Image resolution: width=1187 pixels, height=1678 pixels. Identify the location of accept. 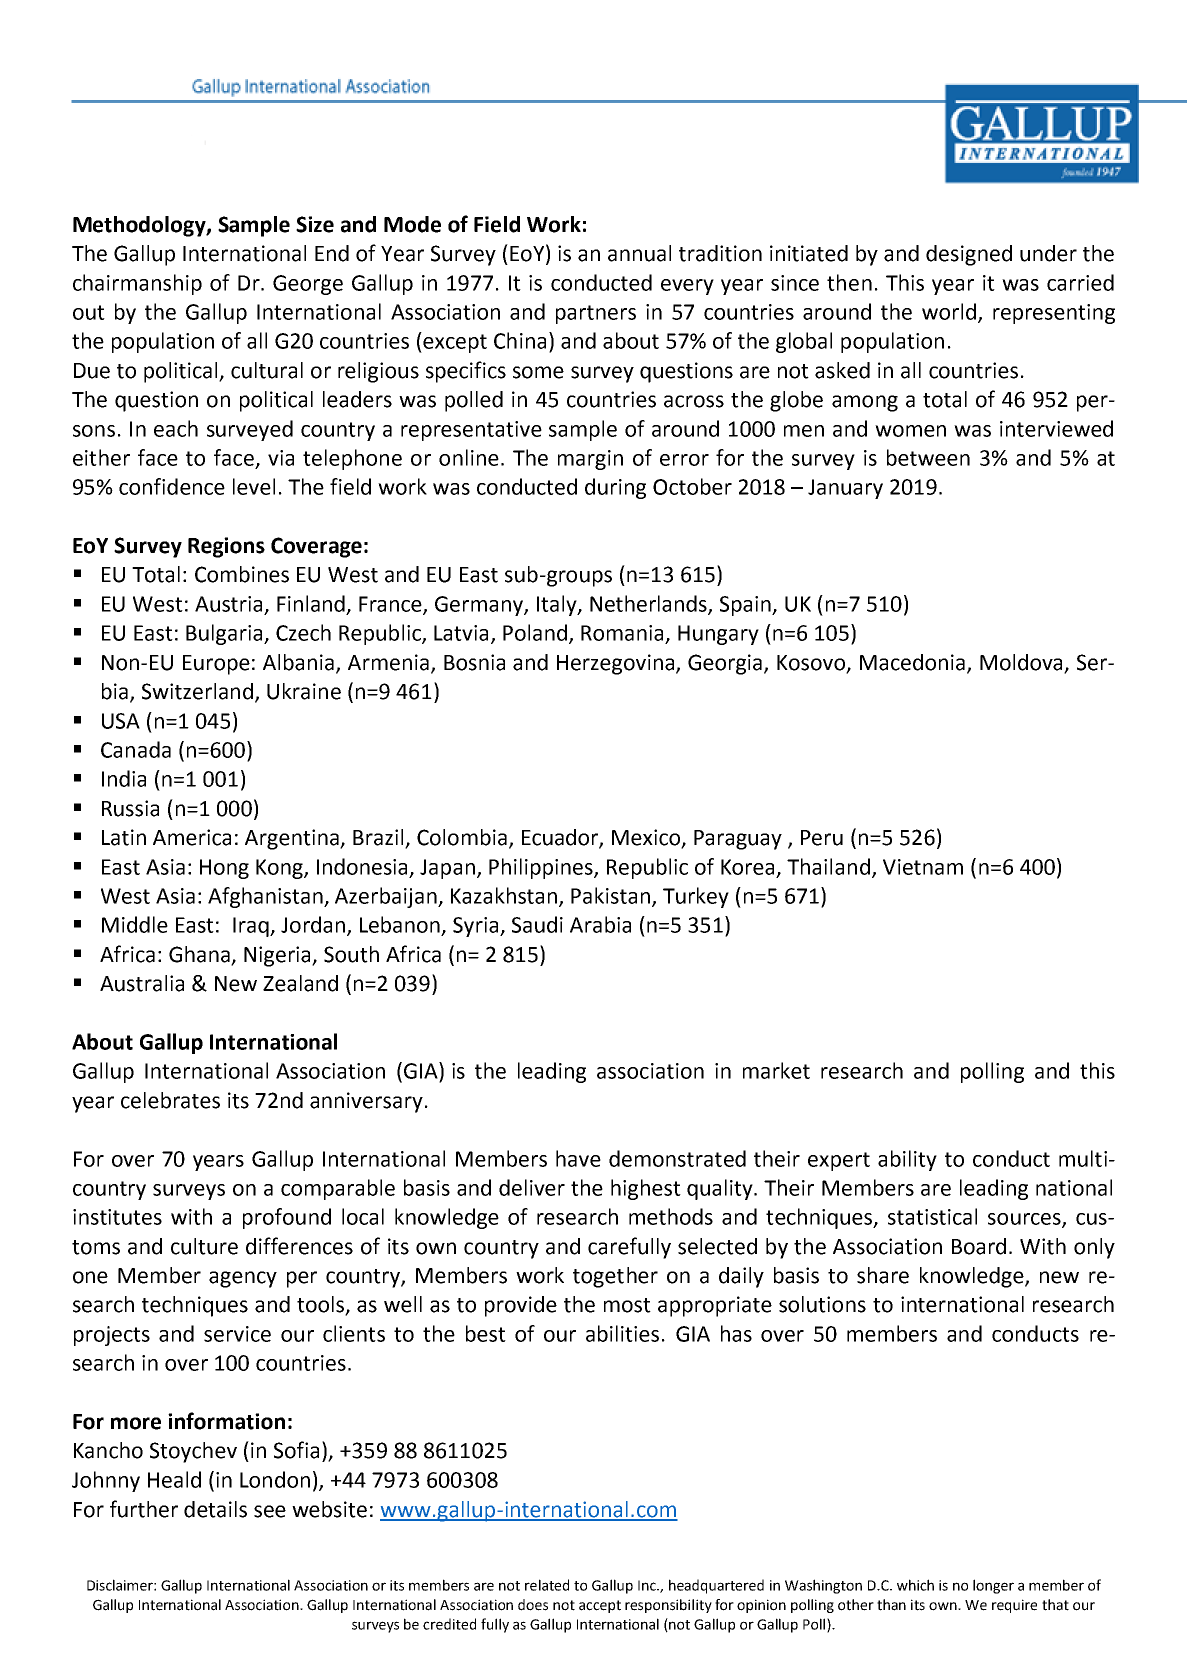
(600, 1606).
